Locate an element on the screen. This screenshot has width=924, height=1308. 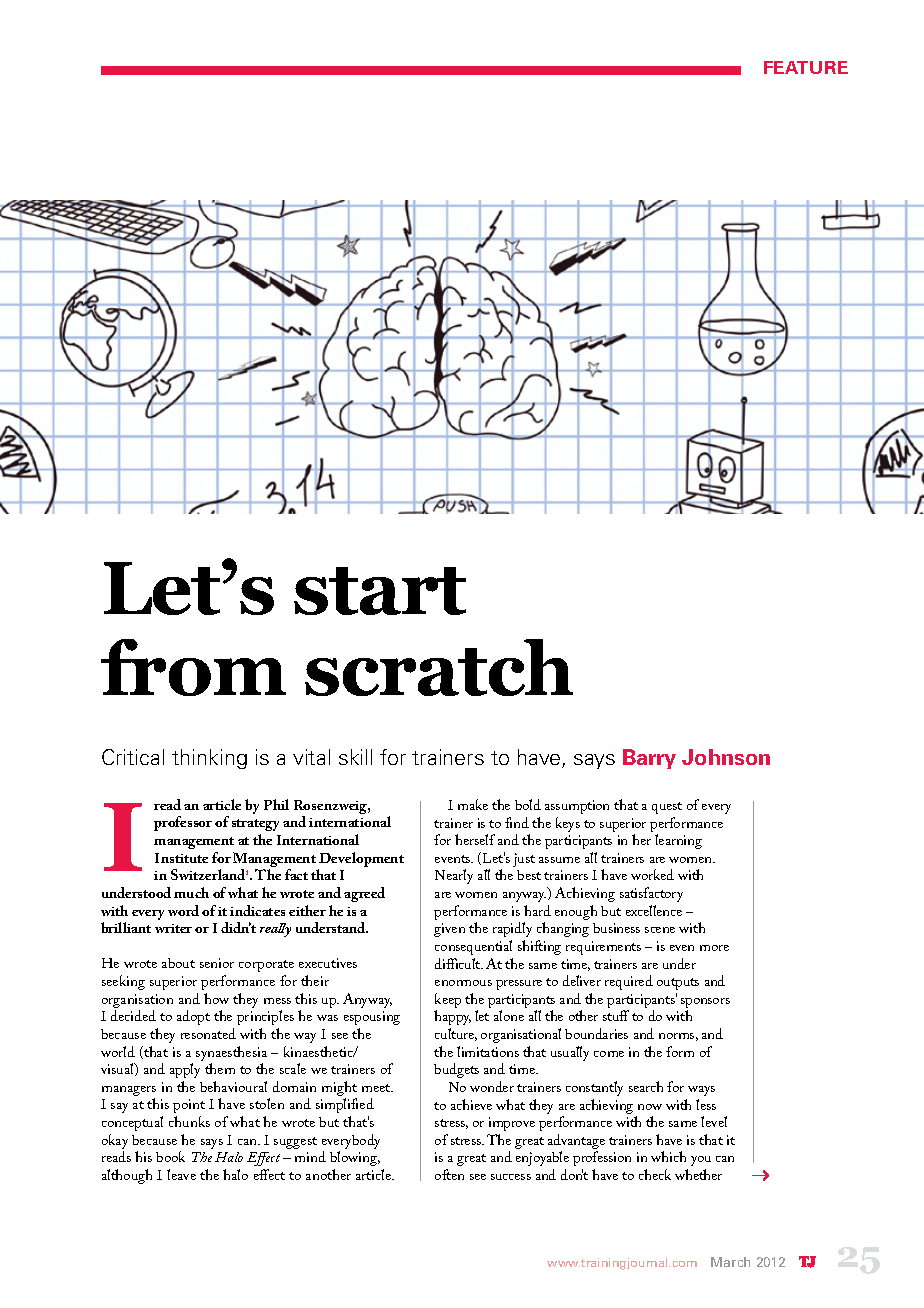
senior is located at coordinates (217, 963).
